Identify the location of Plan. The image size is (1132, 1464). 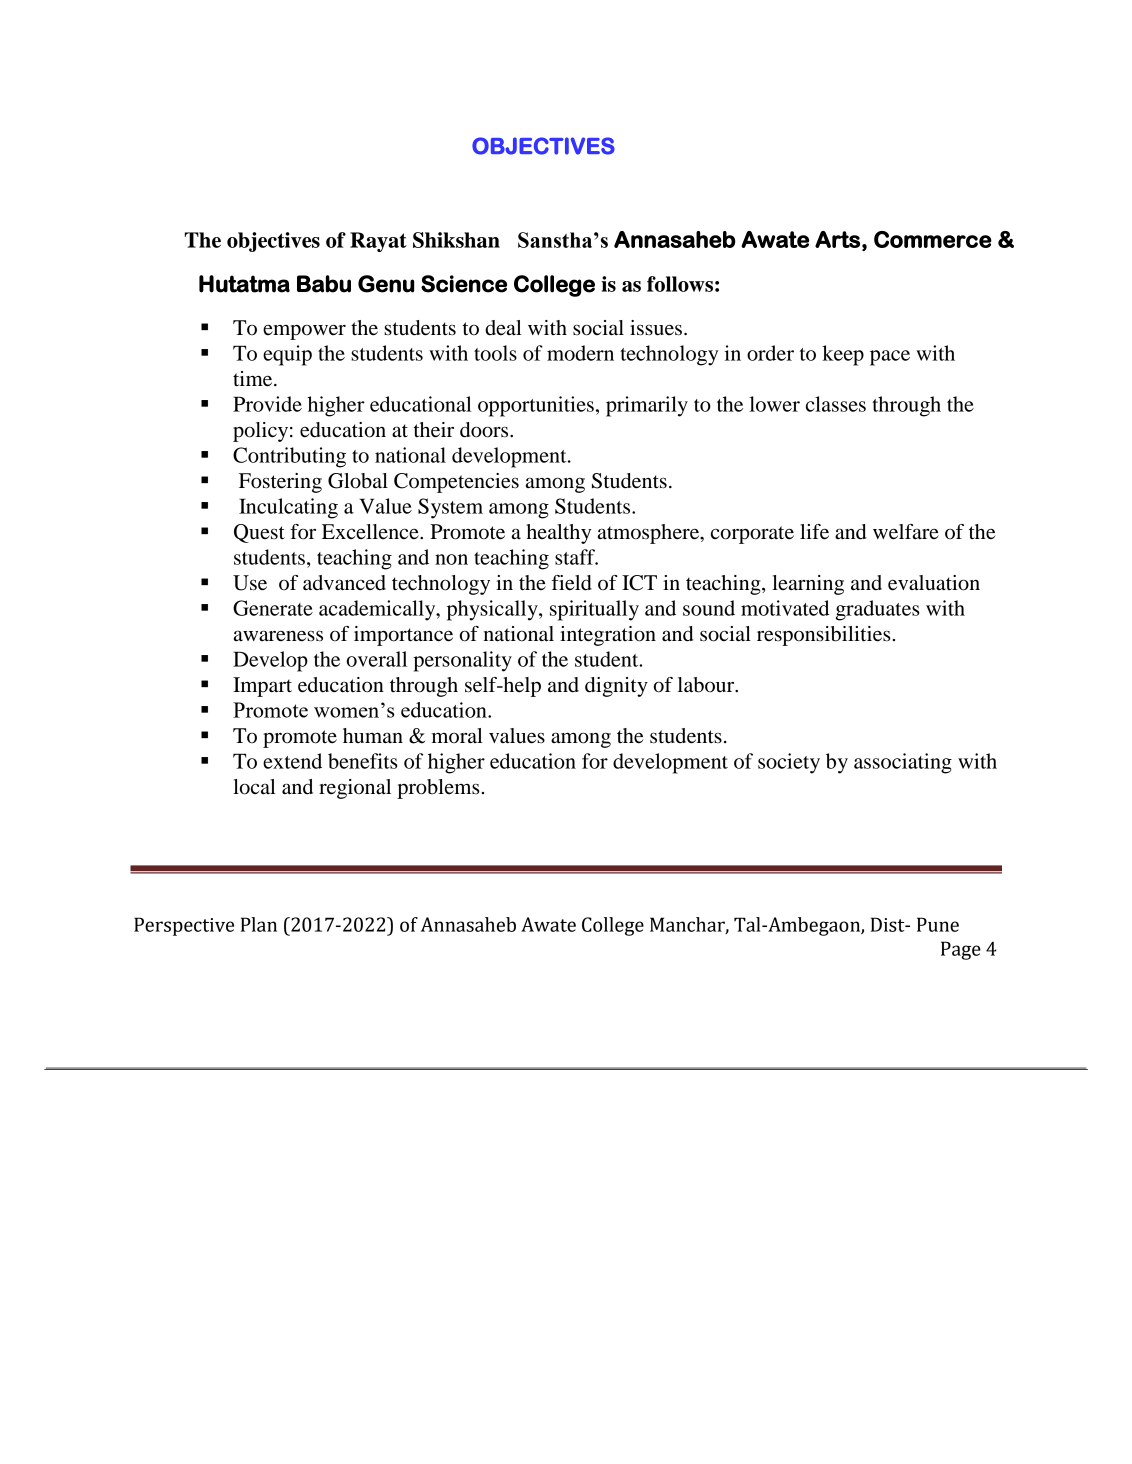
(259, 924).
